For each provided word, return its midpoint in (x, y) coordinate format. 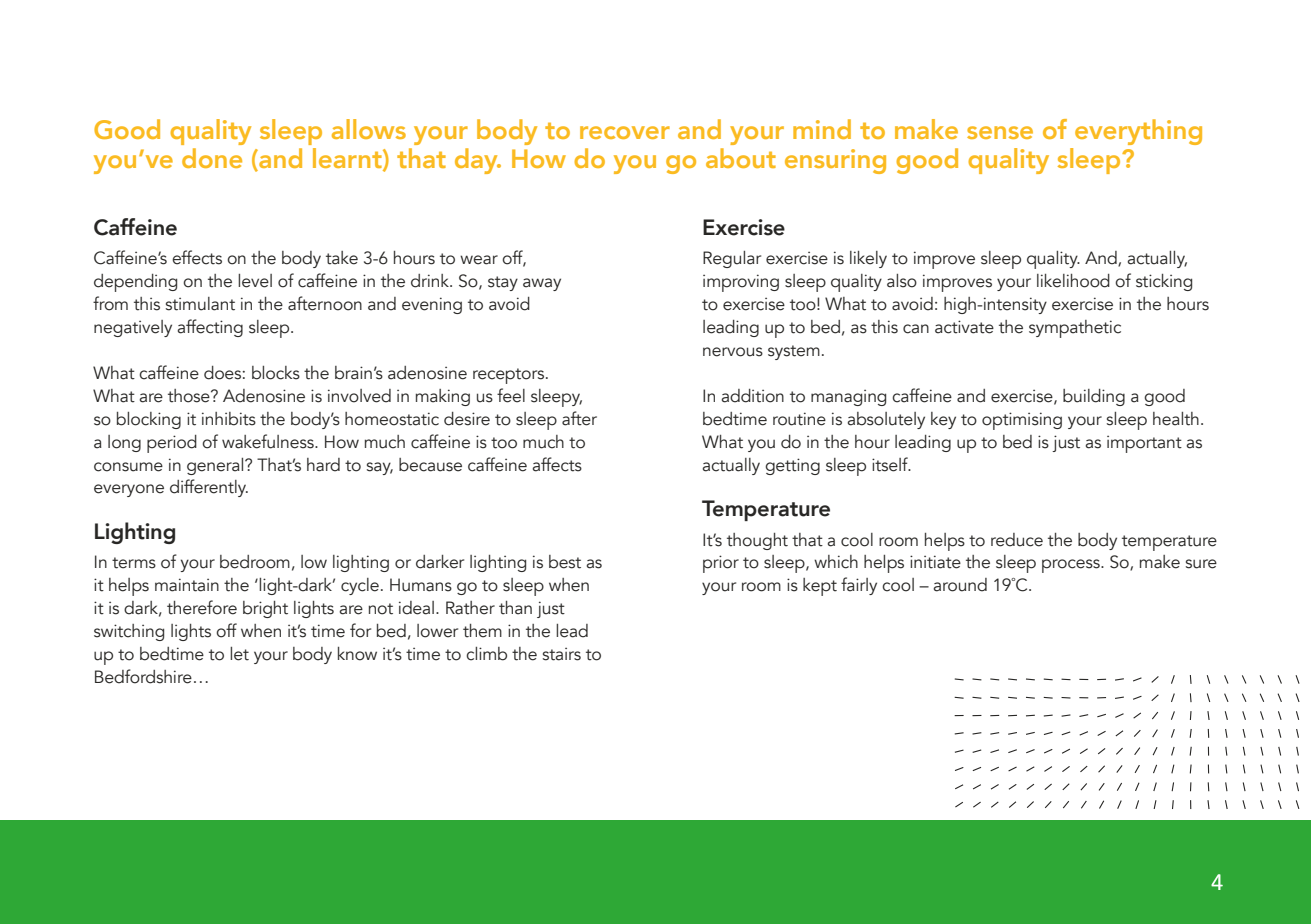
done (212, 158)
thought (757, 541)
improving (741, 283)
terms (134, 563)
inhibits (229, 419)
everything (1138, 132)
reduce (1017, 540)
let (239, 654)
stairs (562, 654)
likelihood (1073, 281)
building (1094, 397)
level (255, 281)
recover (625, 132)
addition (752, 396)
